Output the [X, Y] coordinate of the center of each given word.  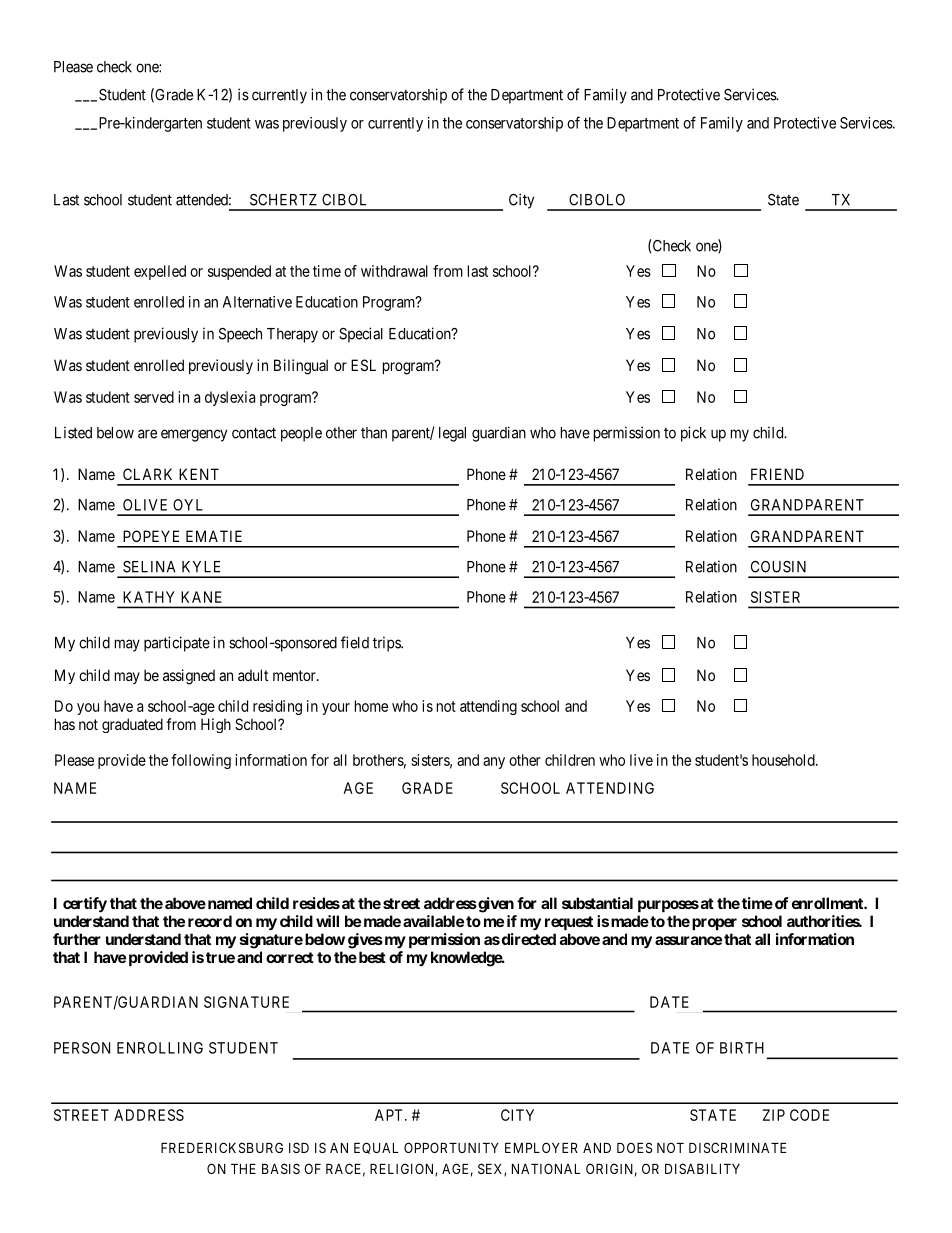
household [784, 760]
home [371, 706]
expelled [160, 272]
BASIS [281, 1168]
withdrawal [394, 271]
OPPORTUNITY [451, 1147]
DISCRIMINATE [737, 1147]
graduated [132, 725]
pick [693, 434]
